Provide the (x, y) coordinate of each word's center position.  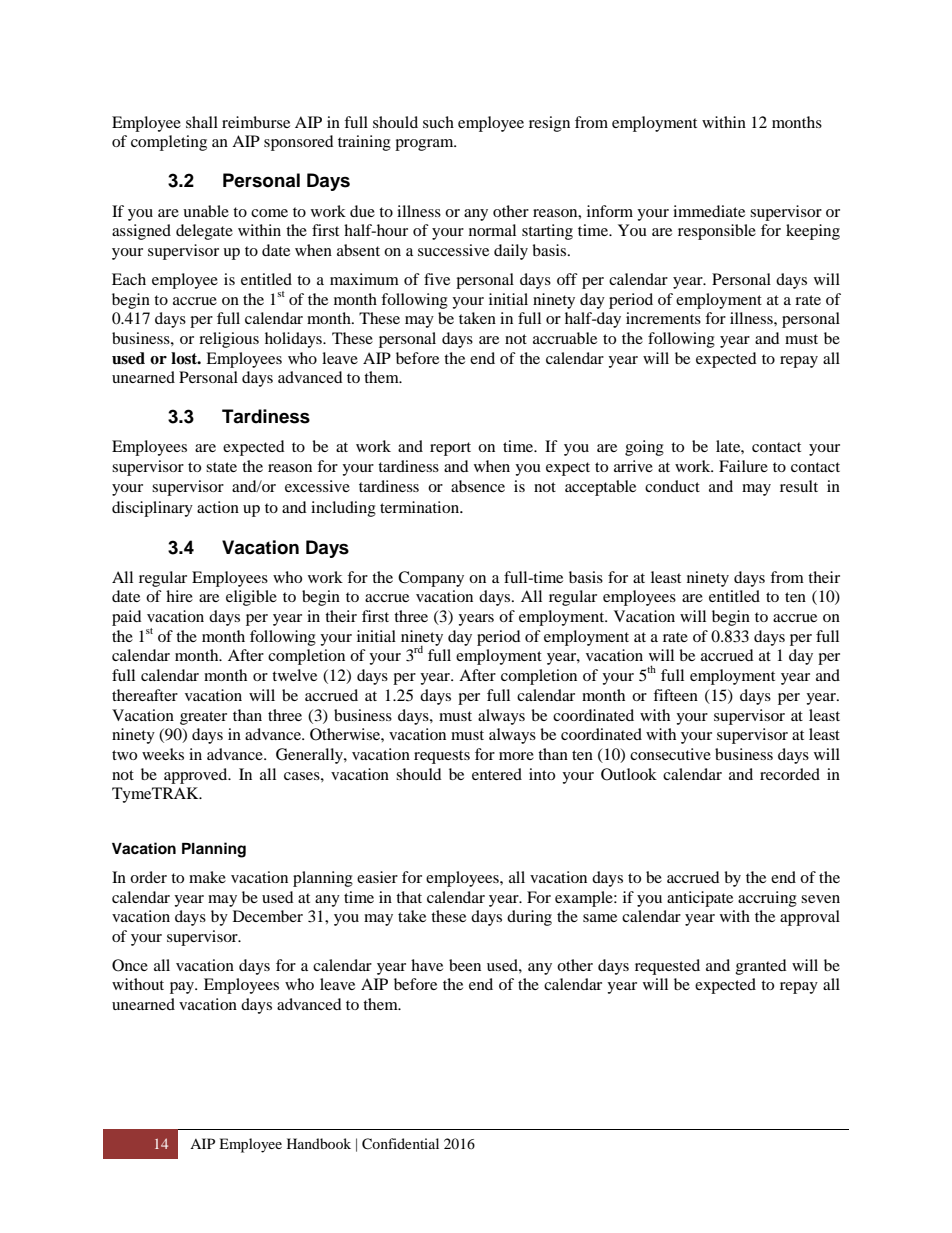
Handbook (319, 1143)
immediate (709, 211)
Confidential (400, 1144)
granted (761, 967)
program (425, 145)
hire (179, 596)
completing (169, 143)
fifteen (675, 695)
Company (431, 579)
